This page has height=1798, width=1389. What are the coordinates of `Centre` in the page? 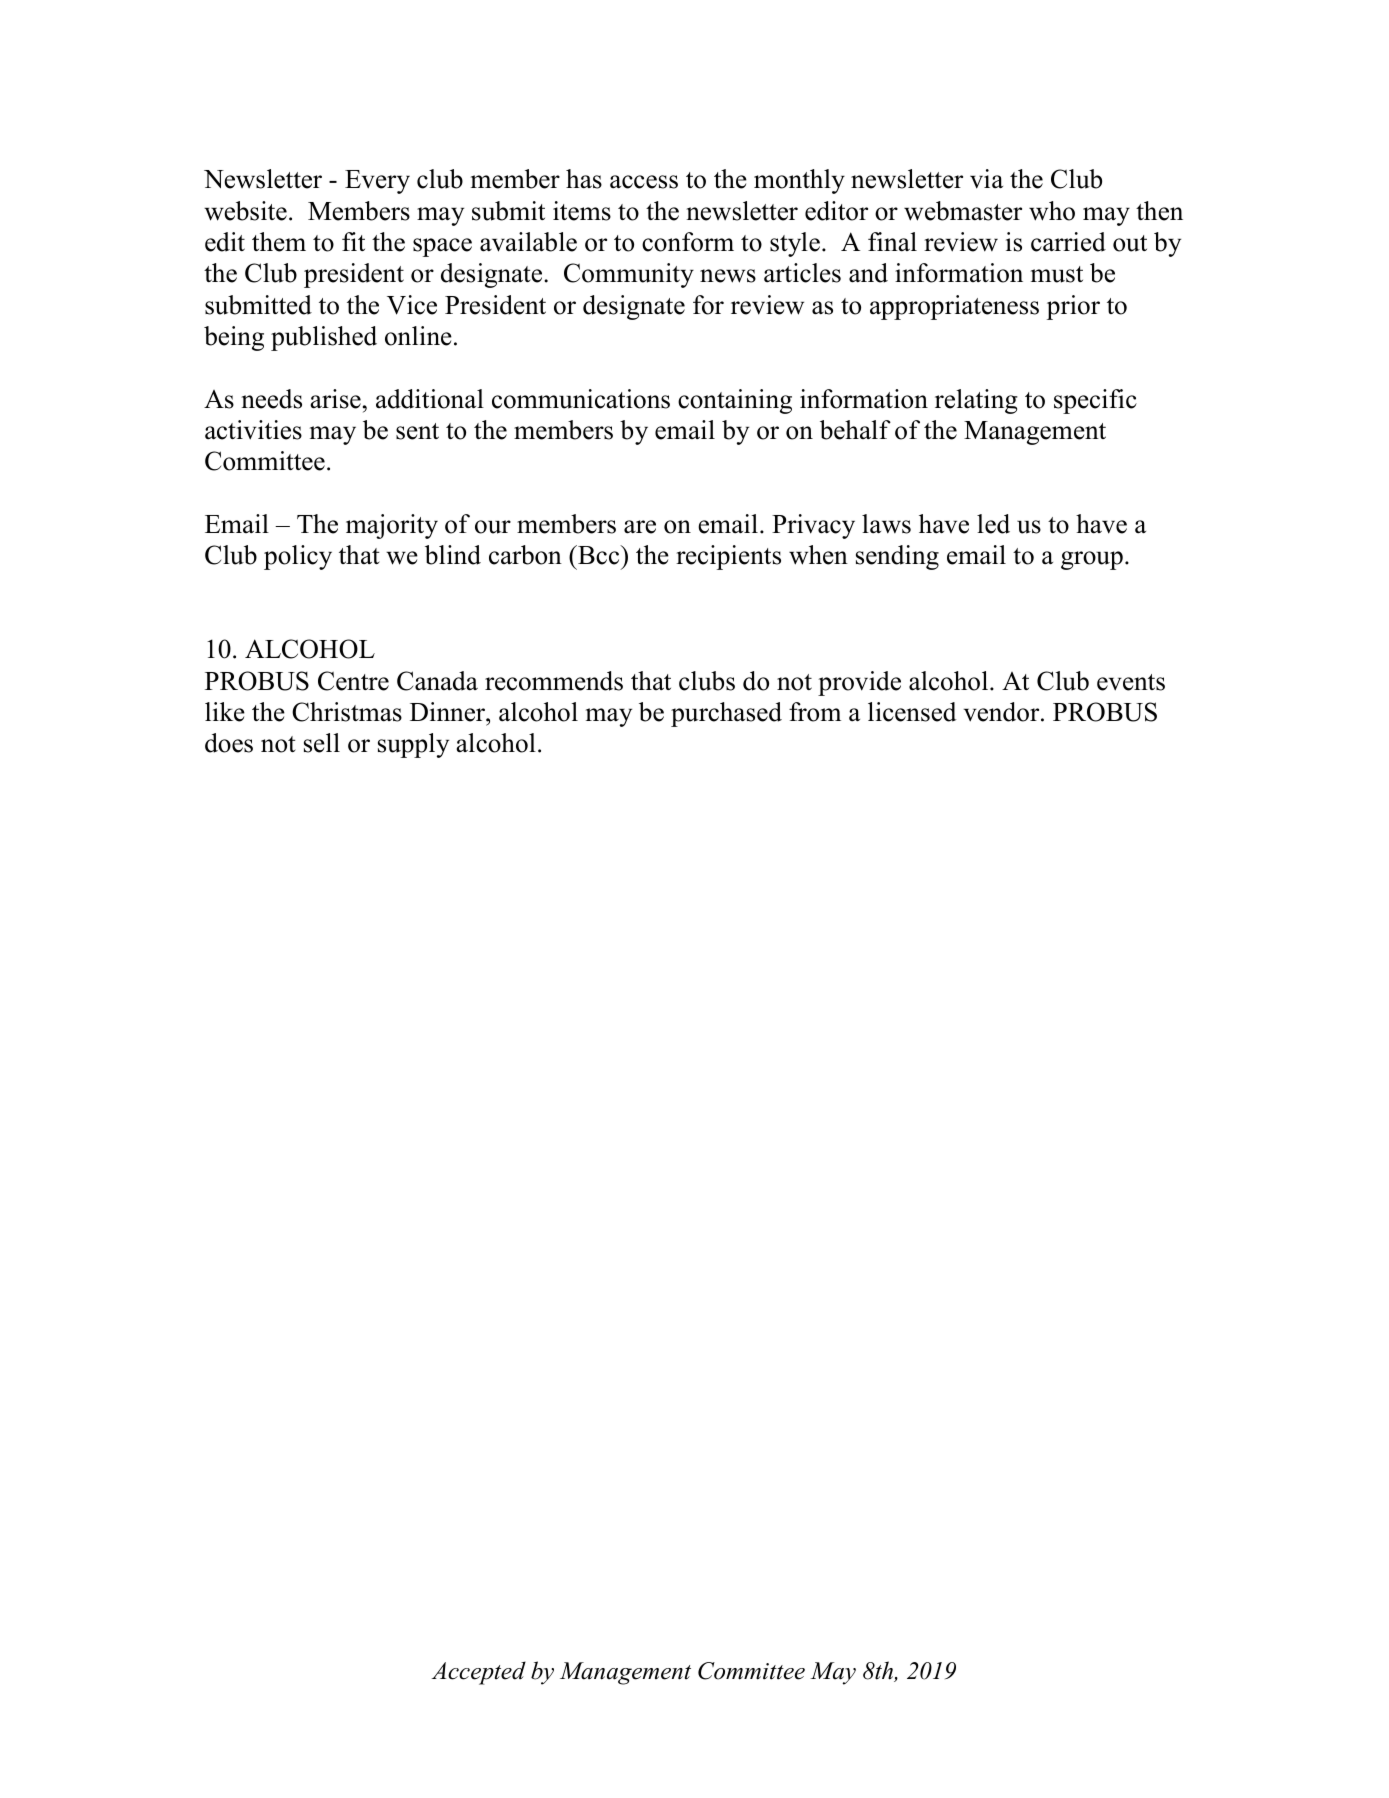 It's located at (353, 681).
